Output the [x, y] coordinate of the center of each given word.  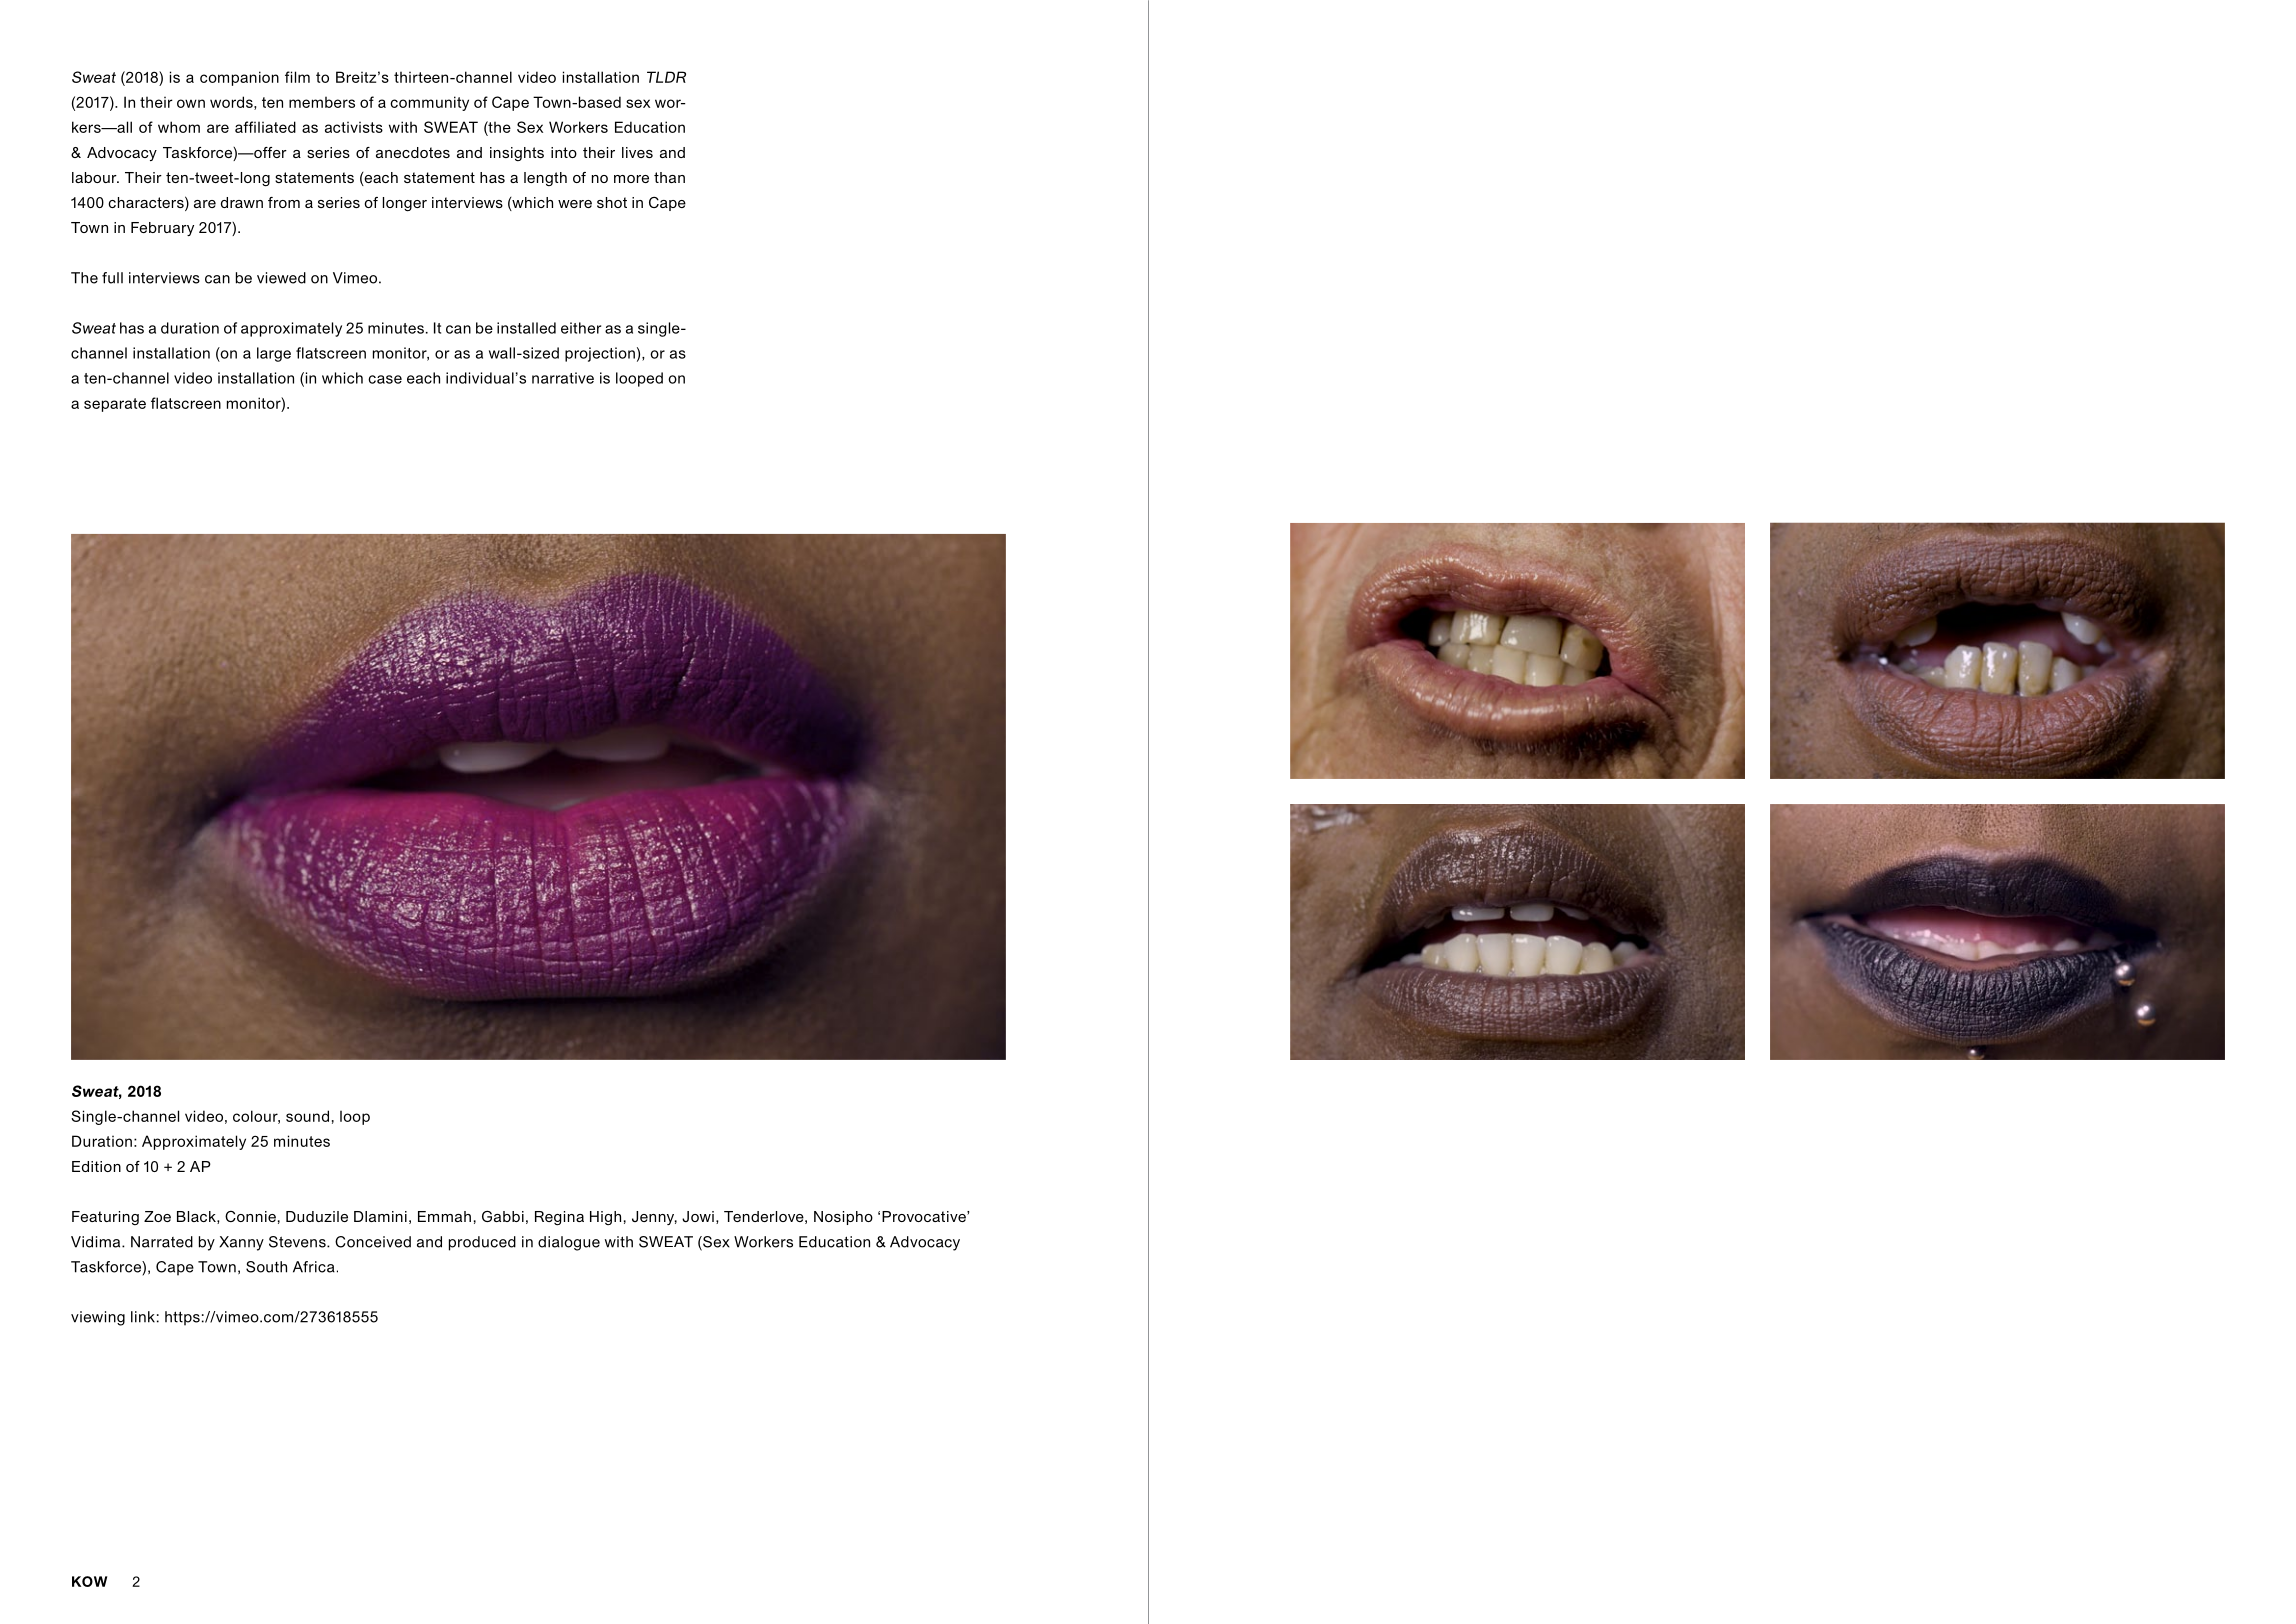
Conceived [373, 1242]
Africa [314, 1267]
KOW [89, 1581]
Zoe [157, 1216]
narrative [563, 378]
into [564, 152]
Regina [559, 1218]
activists [354, 127]
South [266, 1267]
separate [115, 405]
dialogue [569, 1243]
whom [179, 127]
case [385, 379]
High [605, 1218]
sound [307, 1116]
